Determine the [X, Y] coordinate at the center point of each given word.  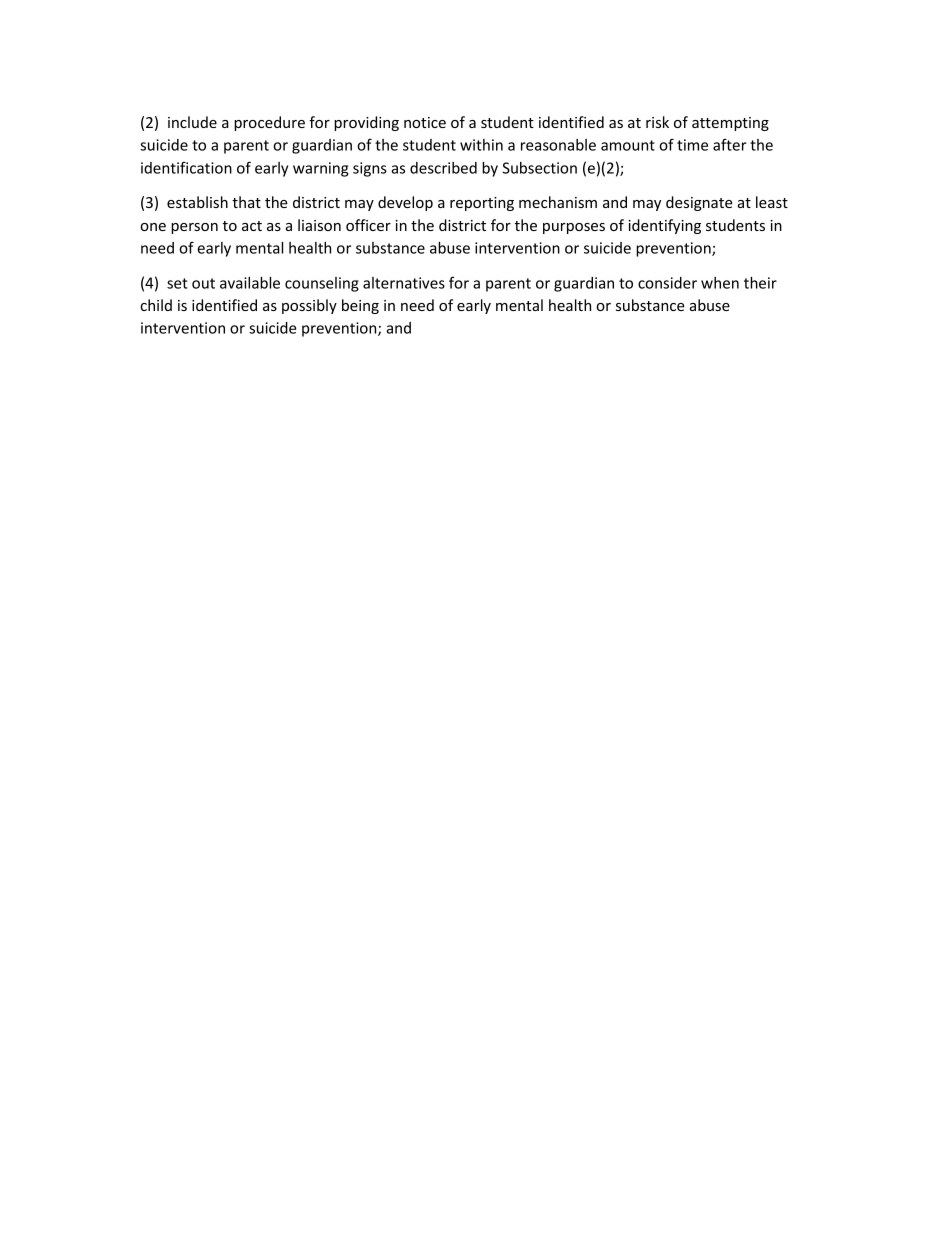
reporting [482, 204]
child [156, 305]
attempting [730, 124]
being [360, 306]
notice [425, 122]
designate [699, 203]
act [252, 226]
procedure [269, 123]
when [720, 283]
